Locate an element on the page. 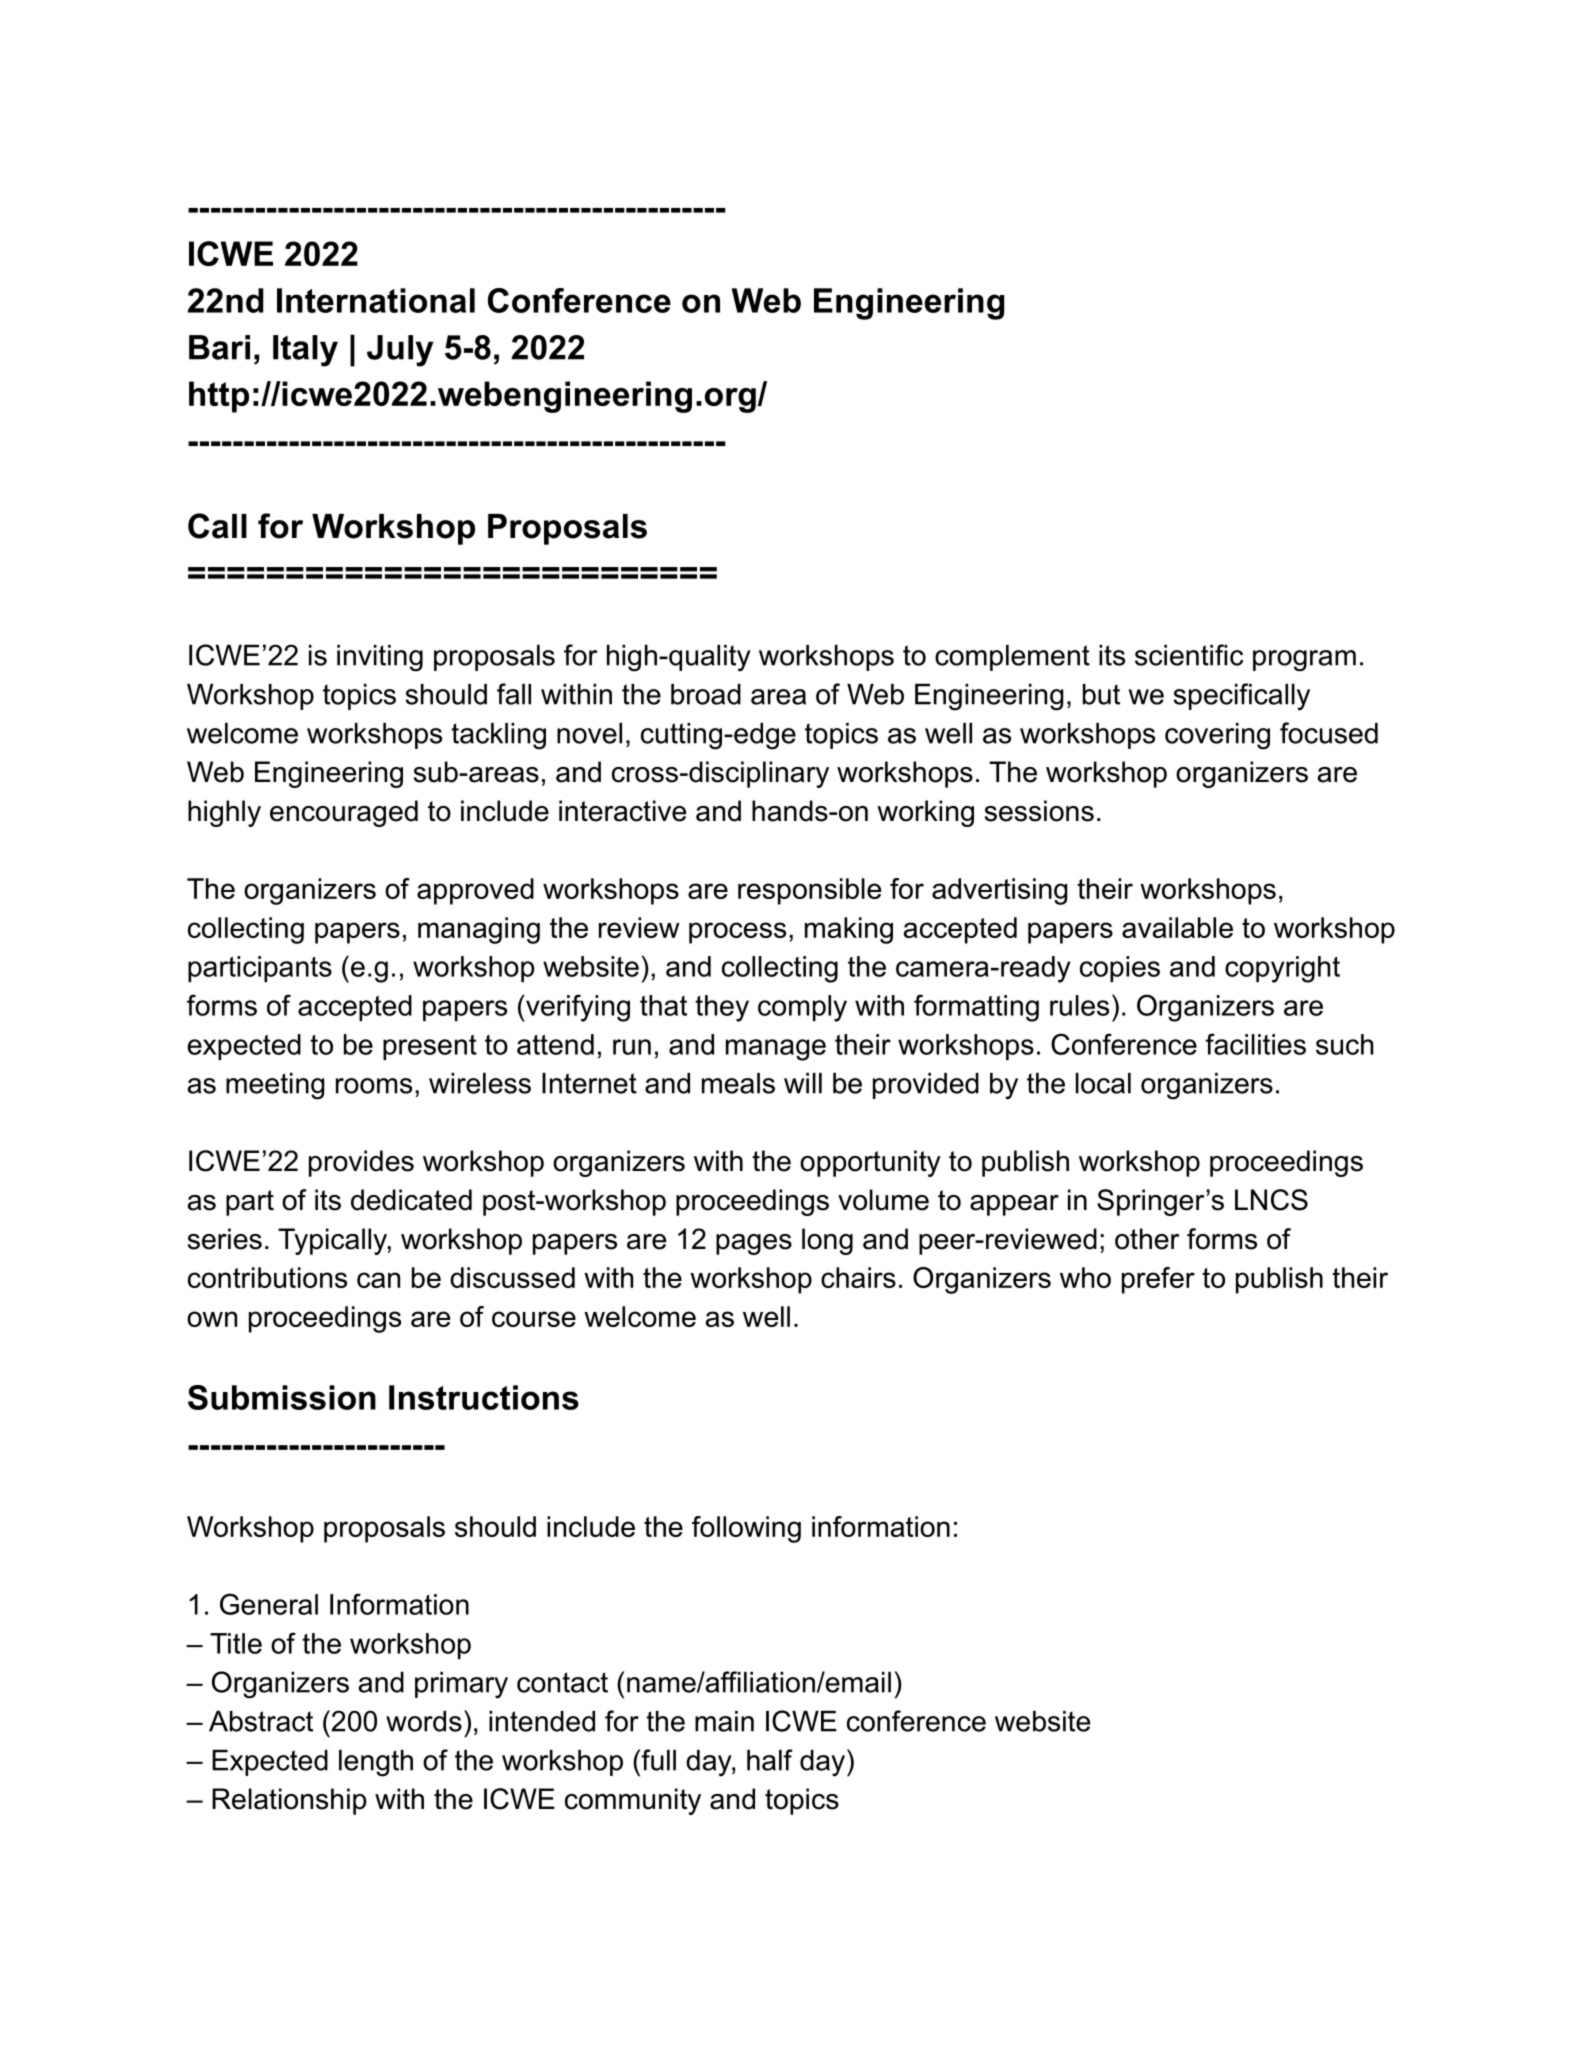 This page has height=2054, width=1587. length is located at coordinates (376, 1763).
